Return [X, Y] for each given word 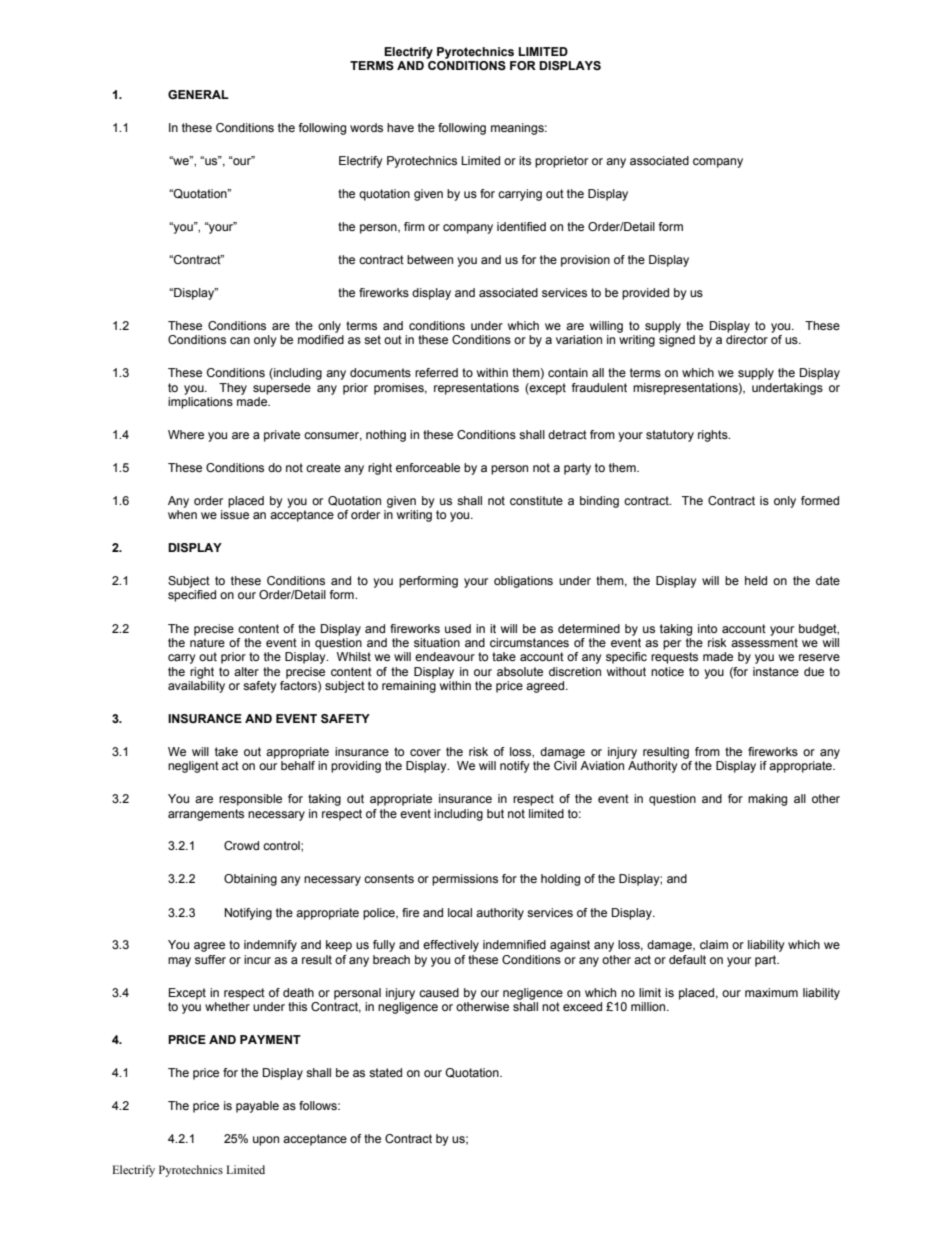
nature [207, 642]
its [525, 160]
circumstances [529, 642]
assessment [764, 642]
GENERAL [198, 94]
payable [257, 1107]
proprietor [561, 162]
